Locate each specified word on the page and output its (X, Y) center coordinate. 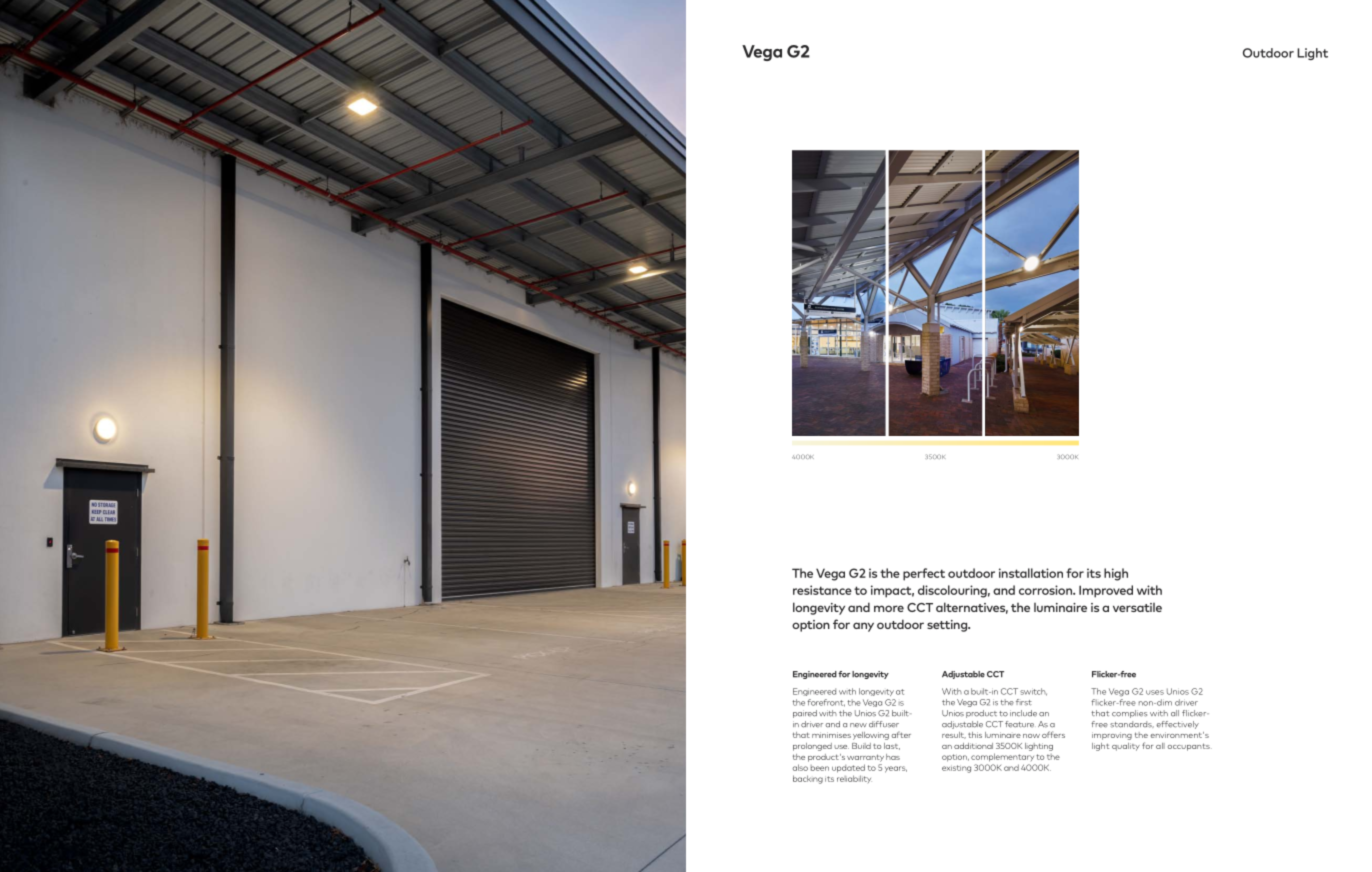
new (858, 725)
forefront (826, 703)
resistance (822, 590)
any (863, 627)
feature (1019, 724)
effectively (1178, 725)
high (1116, 574)
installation (1031, 573)
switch (1033, 692)
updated (848, 768)
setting (948, 626)
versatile (1137, 607)
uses (1155, 692)
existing (956, 769)
